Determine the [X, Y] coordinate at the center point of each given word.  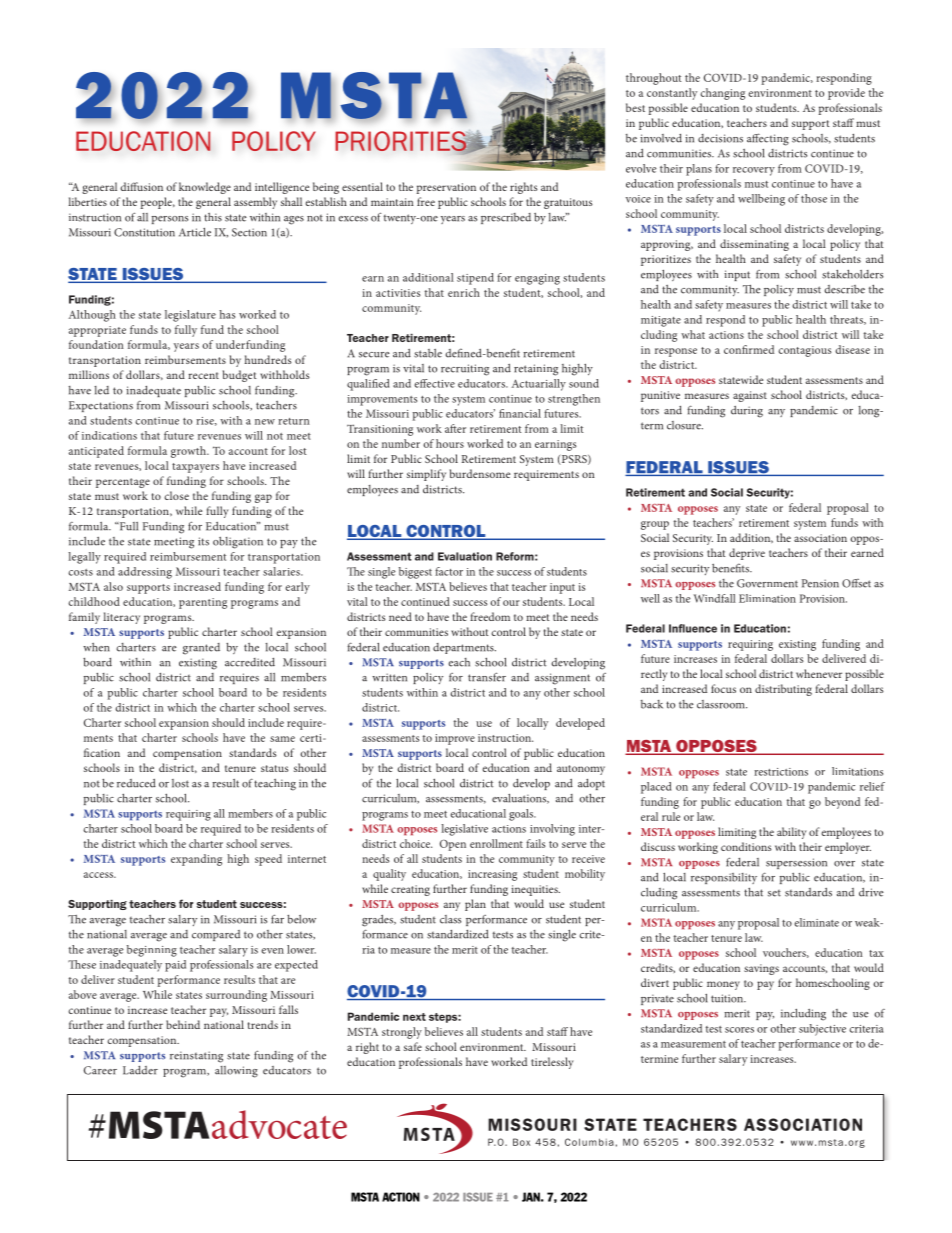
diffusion [141, 186]
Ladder [140, 1070]
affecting [768, 139]
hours [450, 443]
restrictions [781, 772]
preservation [446, 188]
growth [189, 452]
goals [522, 815]
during [747, 412]
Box [521, 1142]
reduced [136, 783]
